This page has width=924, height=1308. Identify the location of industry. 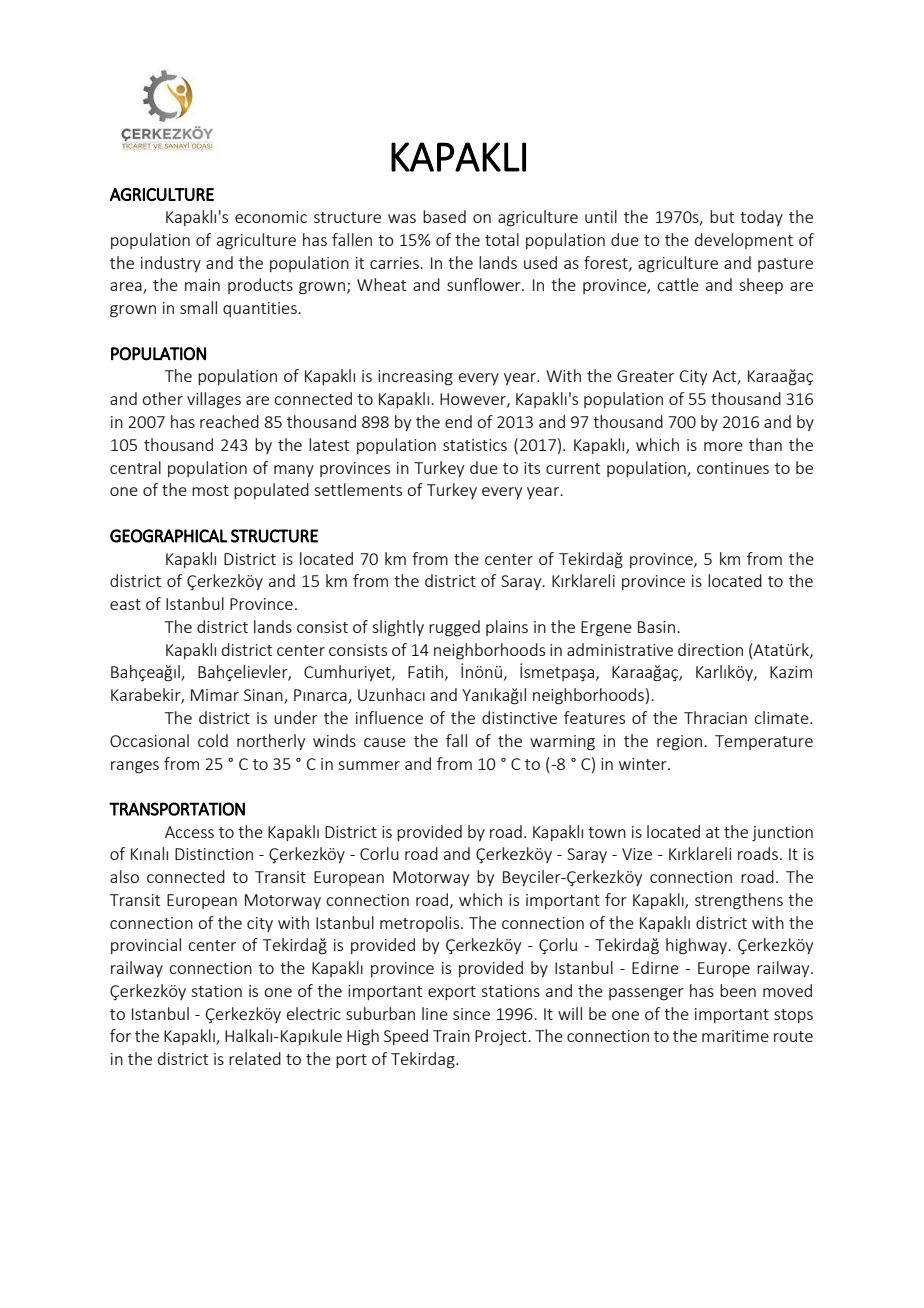
(171, 264).
